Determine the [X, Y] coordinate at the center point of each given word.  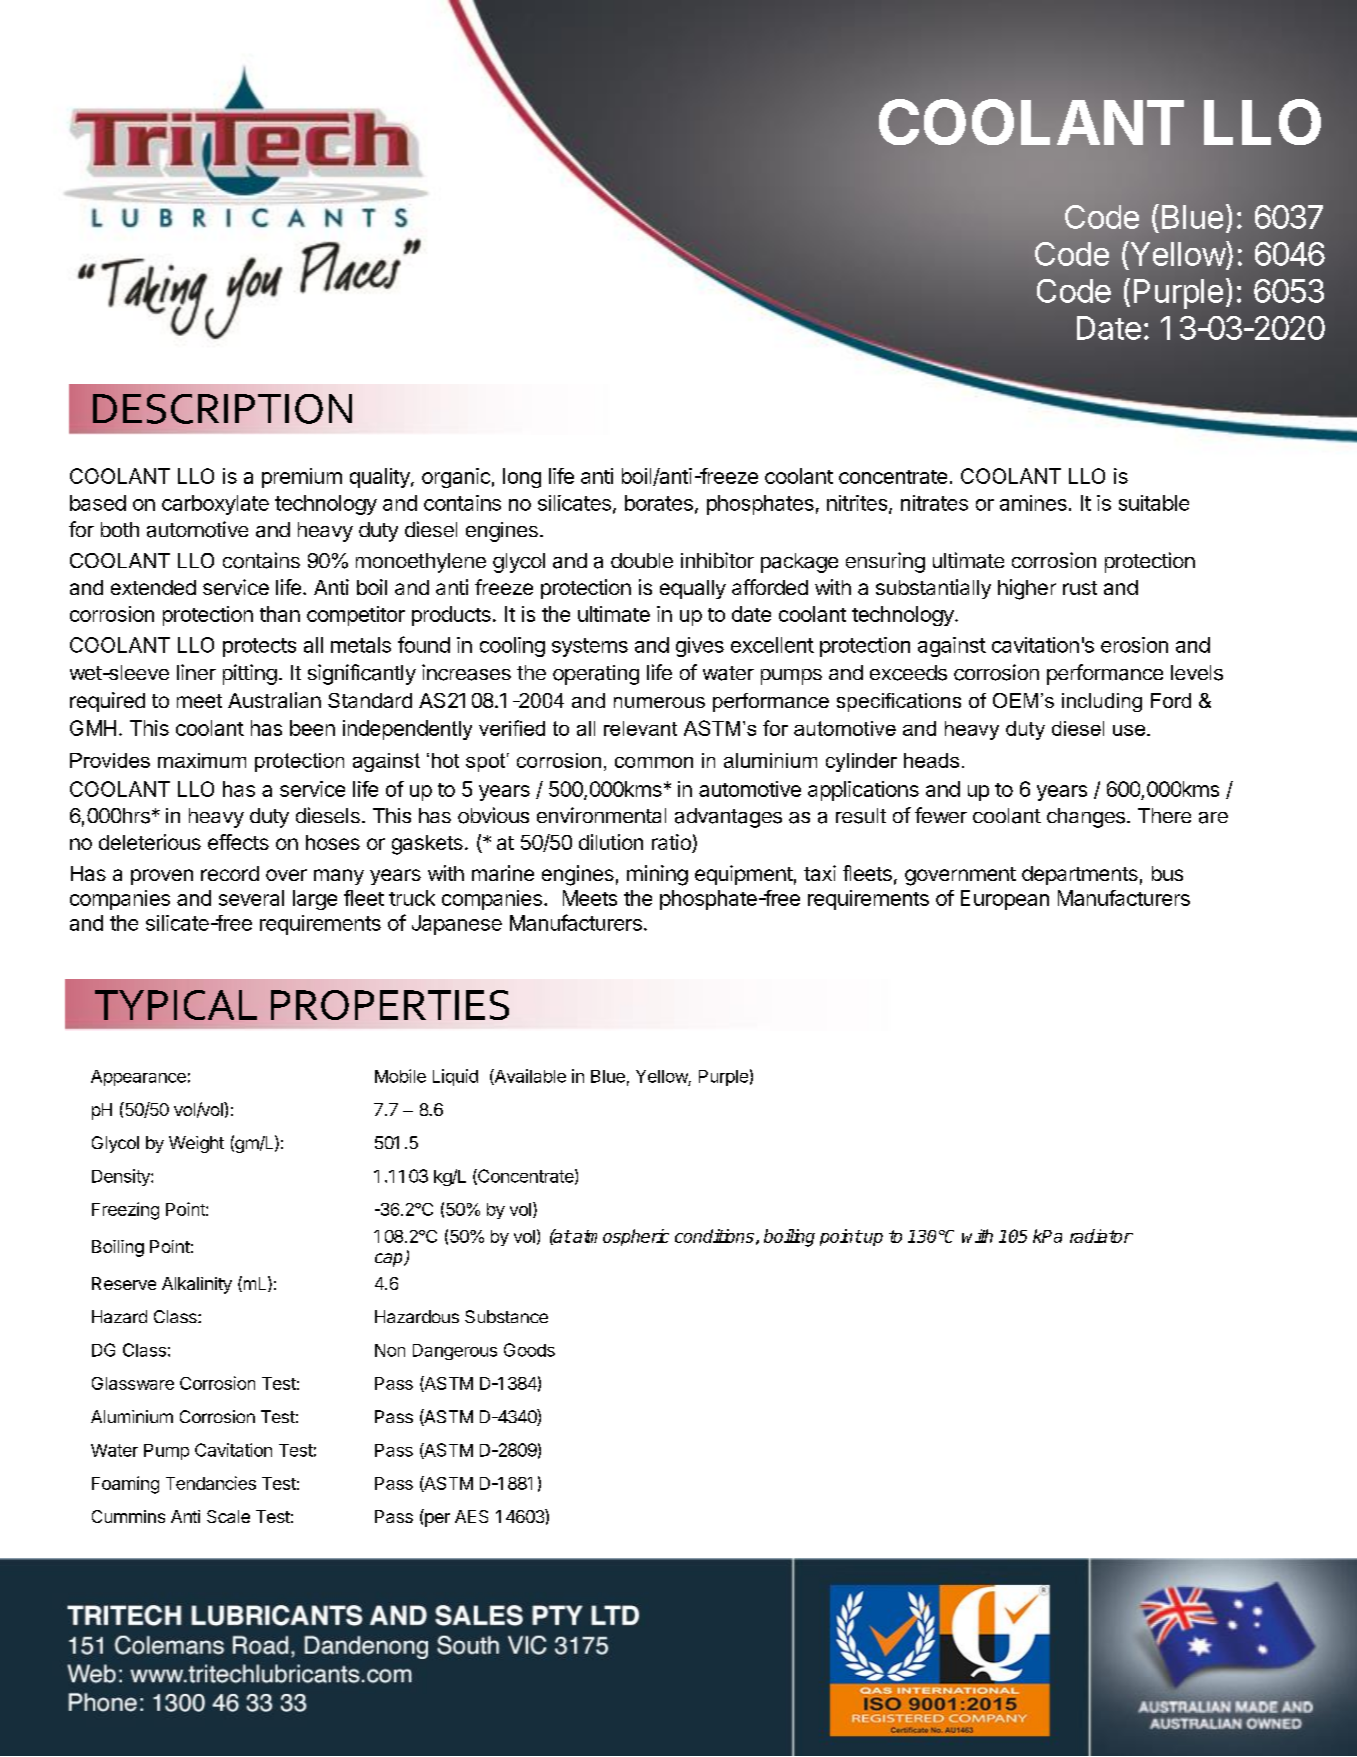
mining [657, 875]
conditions [714, 1236]
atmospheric [620, 1237]
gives [700, 647]
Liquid [455, 1077]
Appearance [138, 1078]
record [230, 873]
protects [259, 647]
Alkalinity [197, 1285]
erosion [1134, 645]
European [1005, 900]
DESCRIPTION [222, 409]
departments [1080, 875]
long [522, 478]
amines [1033, 503]
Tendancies [211, 1483]
